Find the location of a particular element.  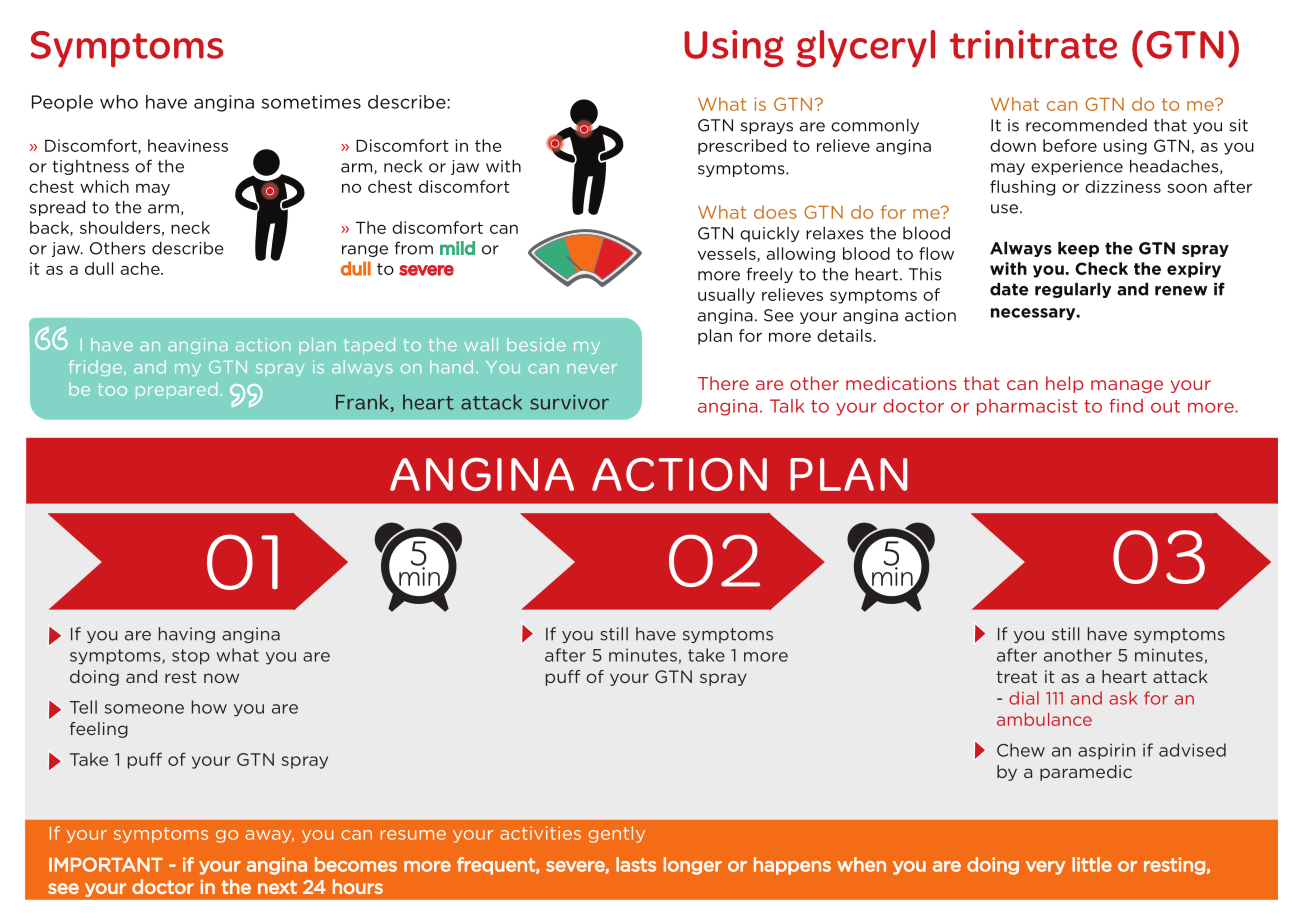

heaviness is located at coordinates (188, 145).
